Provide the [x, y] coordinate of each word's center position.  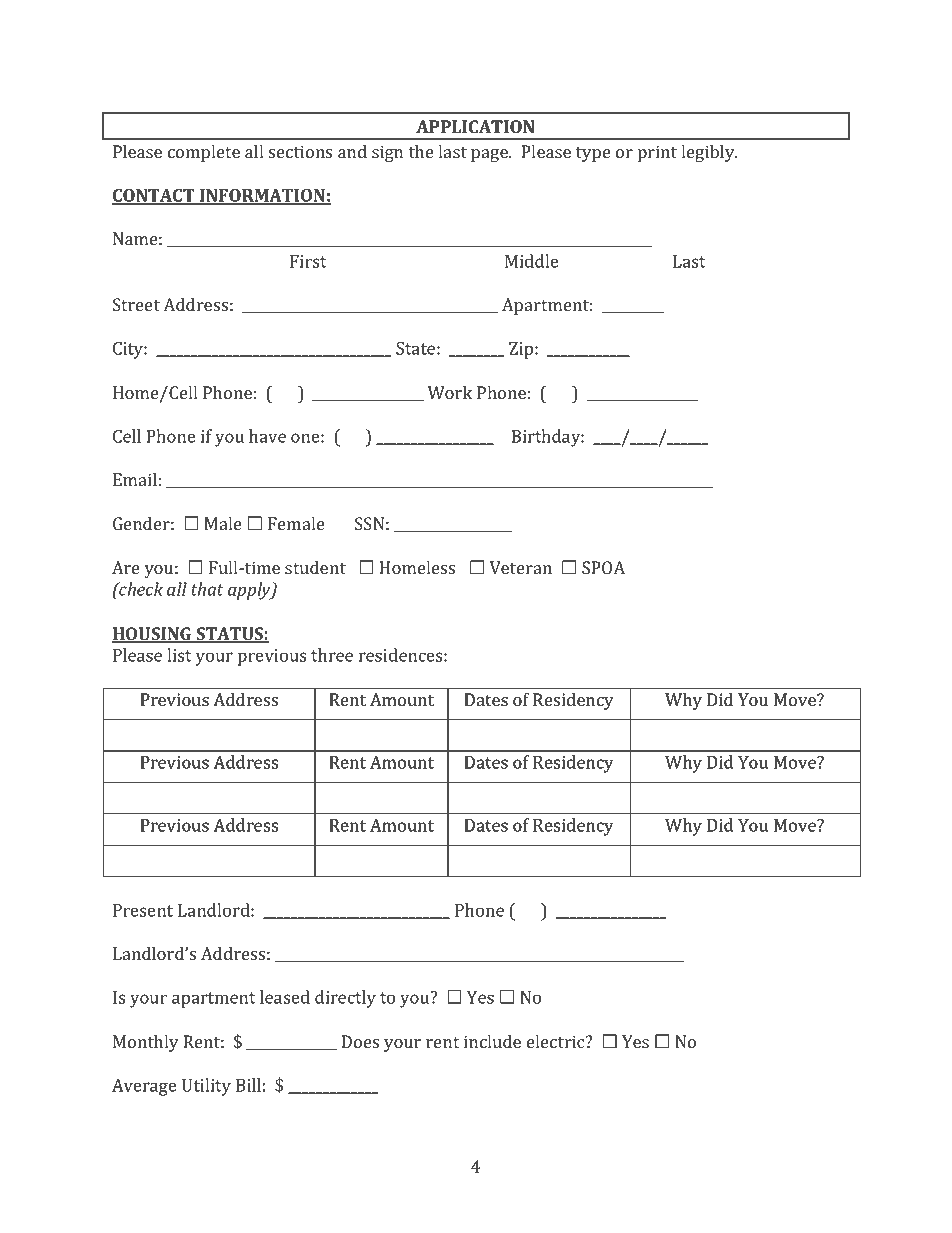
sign [387, 153]
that [207, 589]
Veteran [521, 567]
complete [204, 153]
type [593, 154]
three [332, 655]
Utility [206, 1087]
